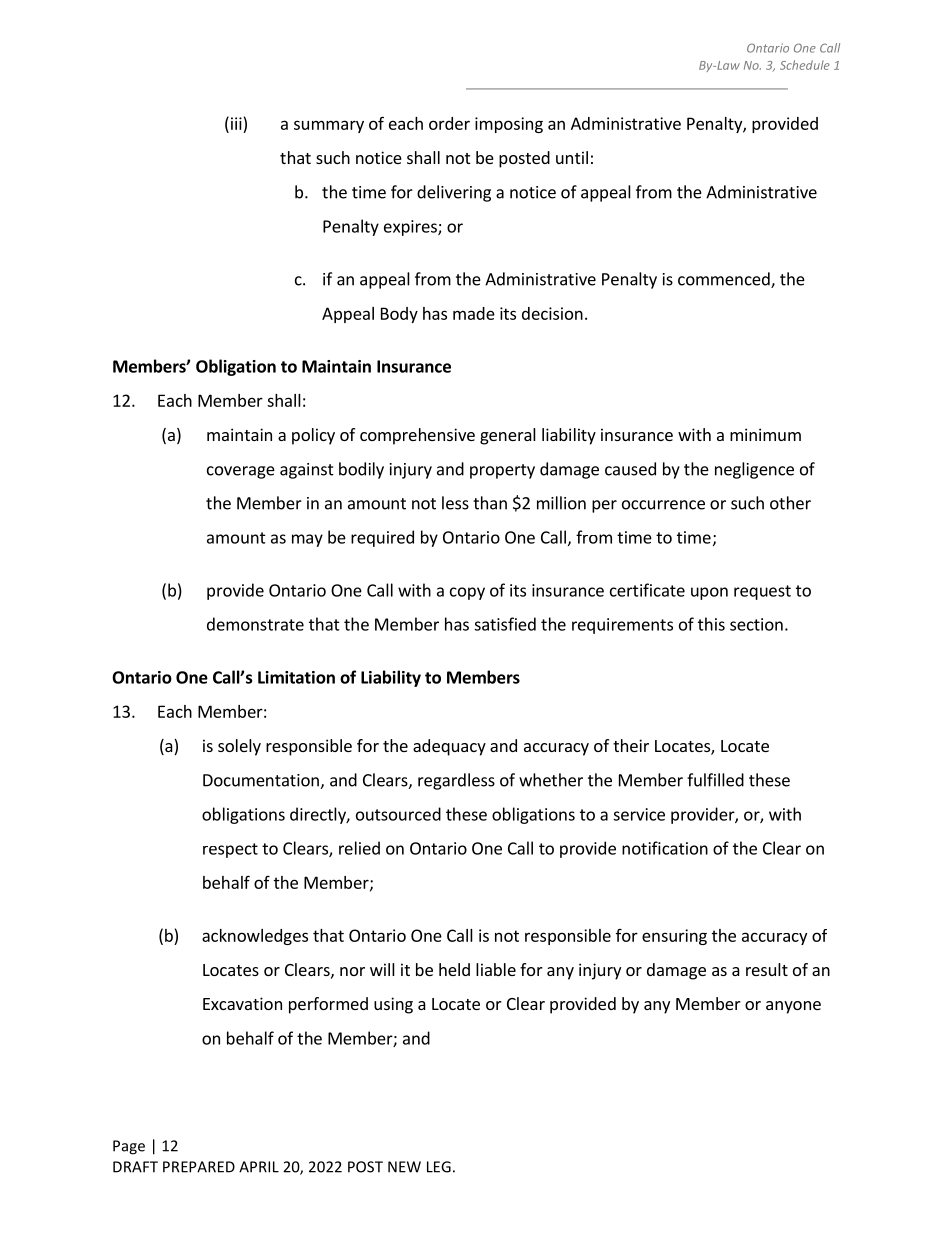  I want to click on minimum, so click(765, 434).
